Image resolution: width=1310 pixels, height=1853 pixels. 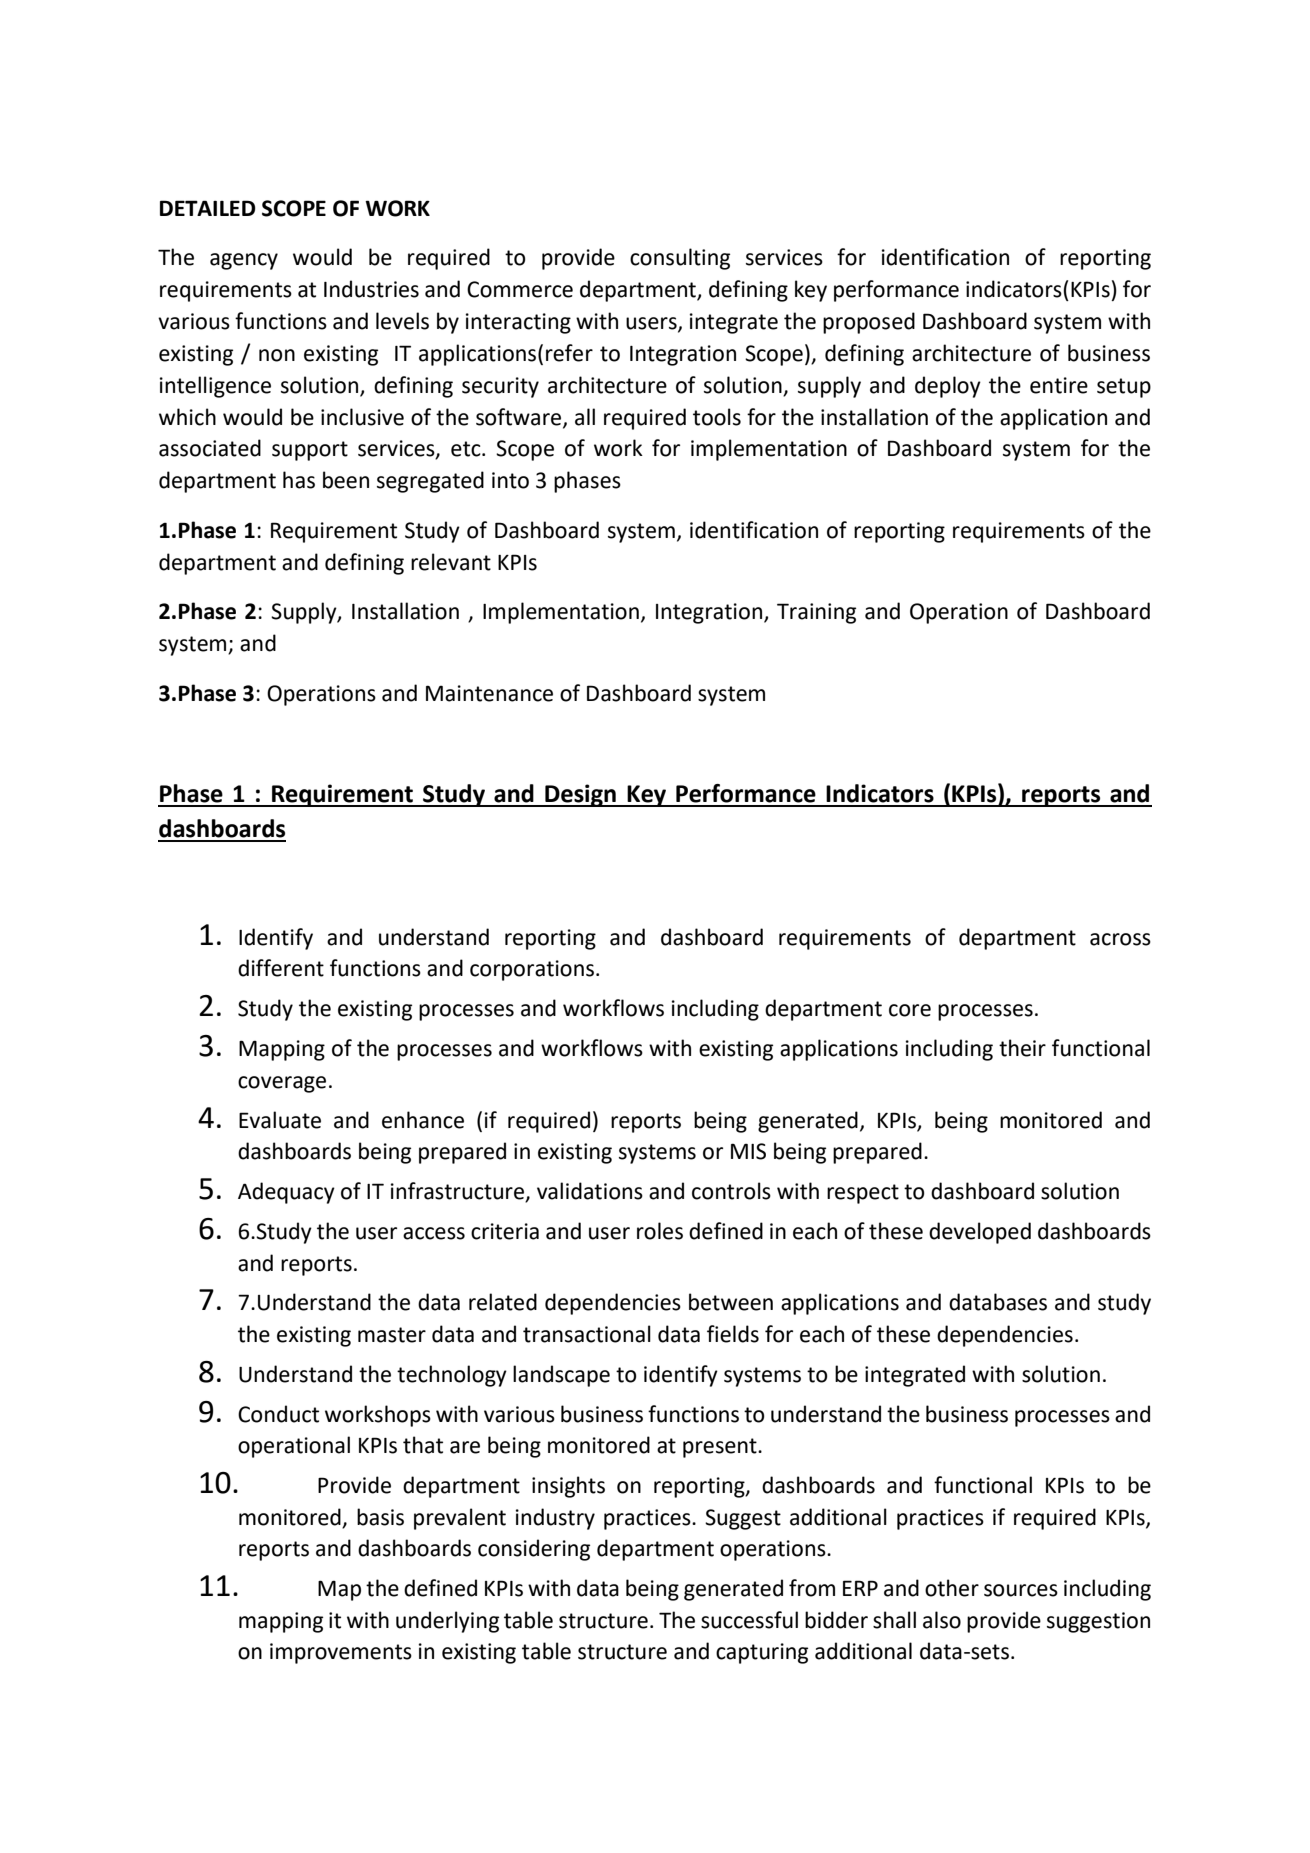 I want to click on Maintenance, so click(x=489, y=693).
